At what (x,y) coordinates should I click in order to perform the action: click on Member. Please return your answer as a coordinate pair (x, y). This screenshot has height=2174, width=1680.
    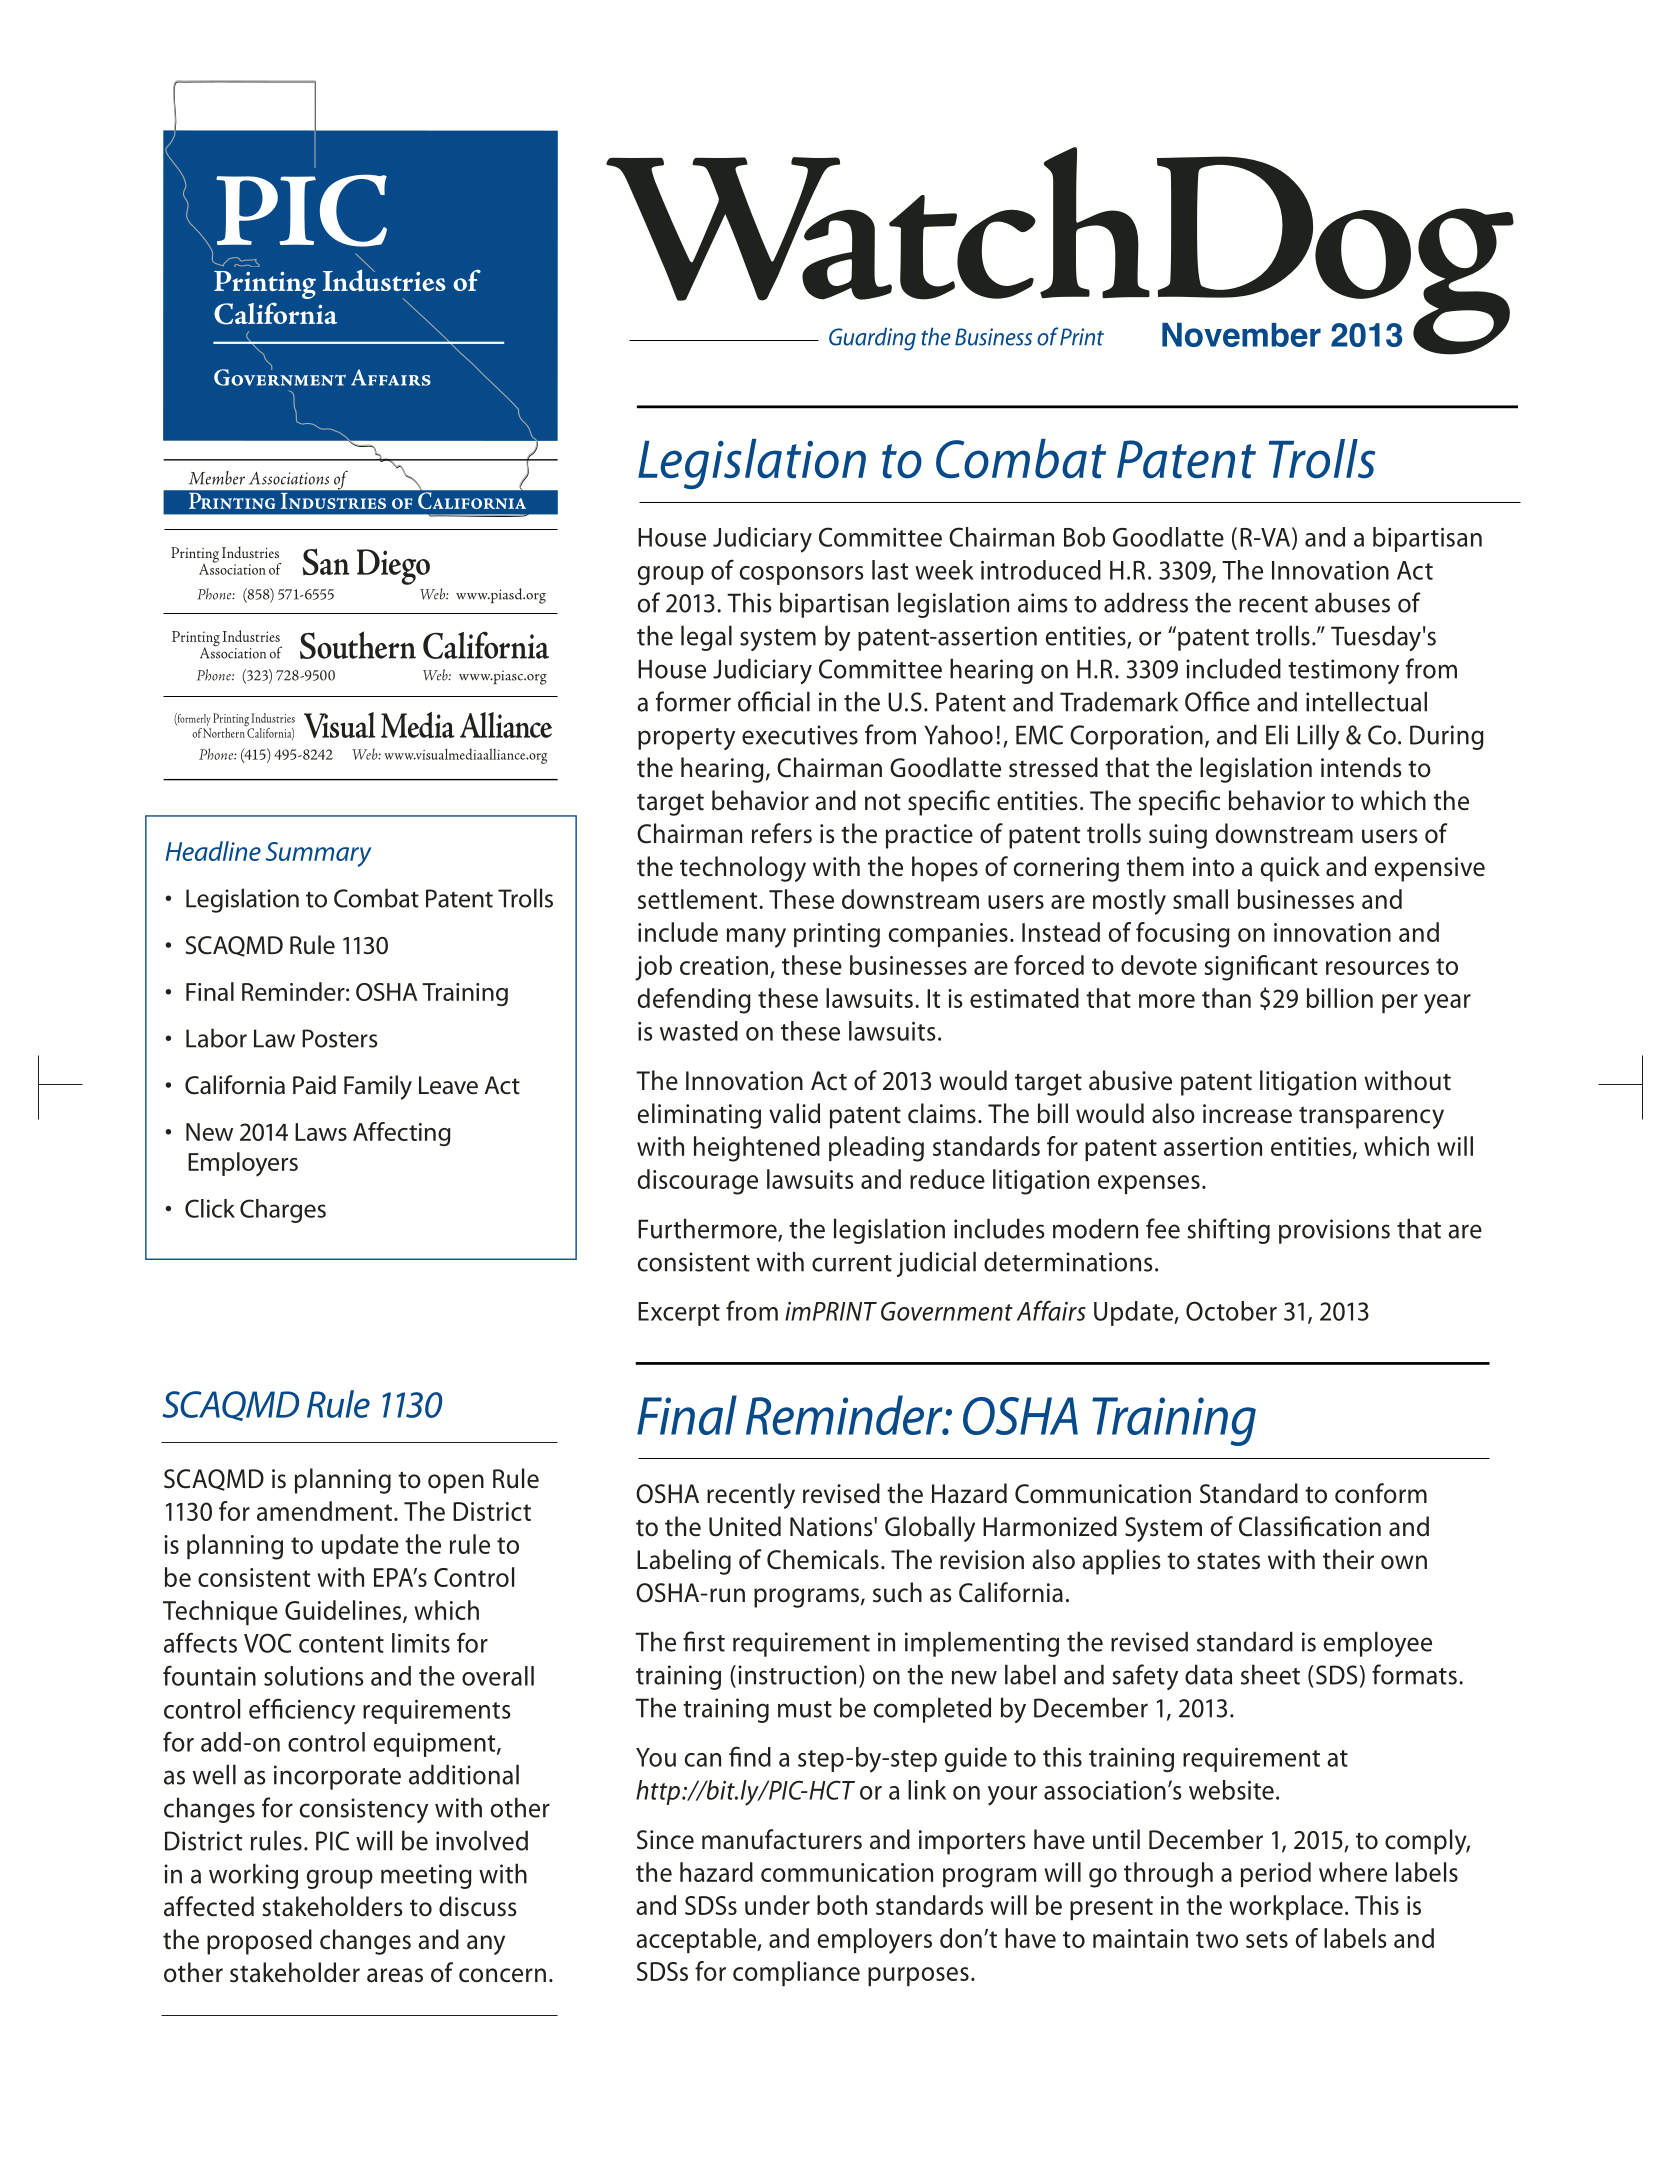
    Looking at the image, I should click on (217, 478).
